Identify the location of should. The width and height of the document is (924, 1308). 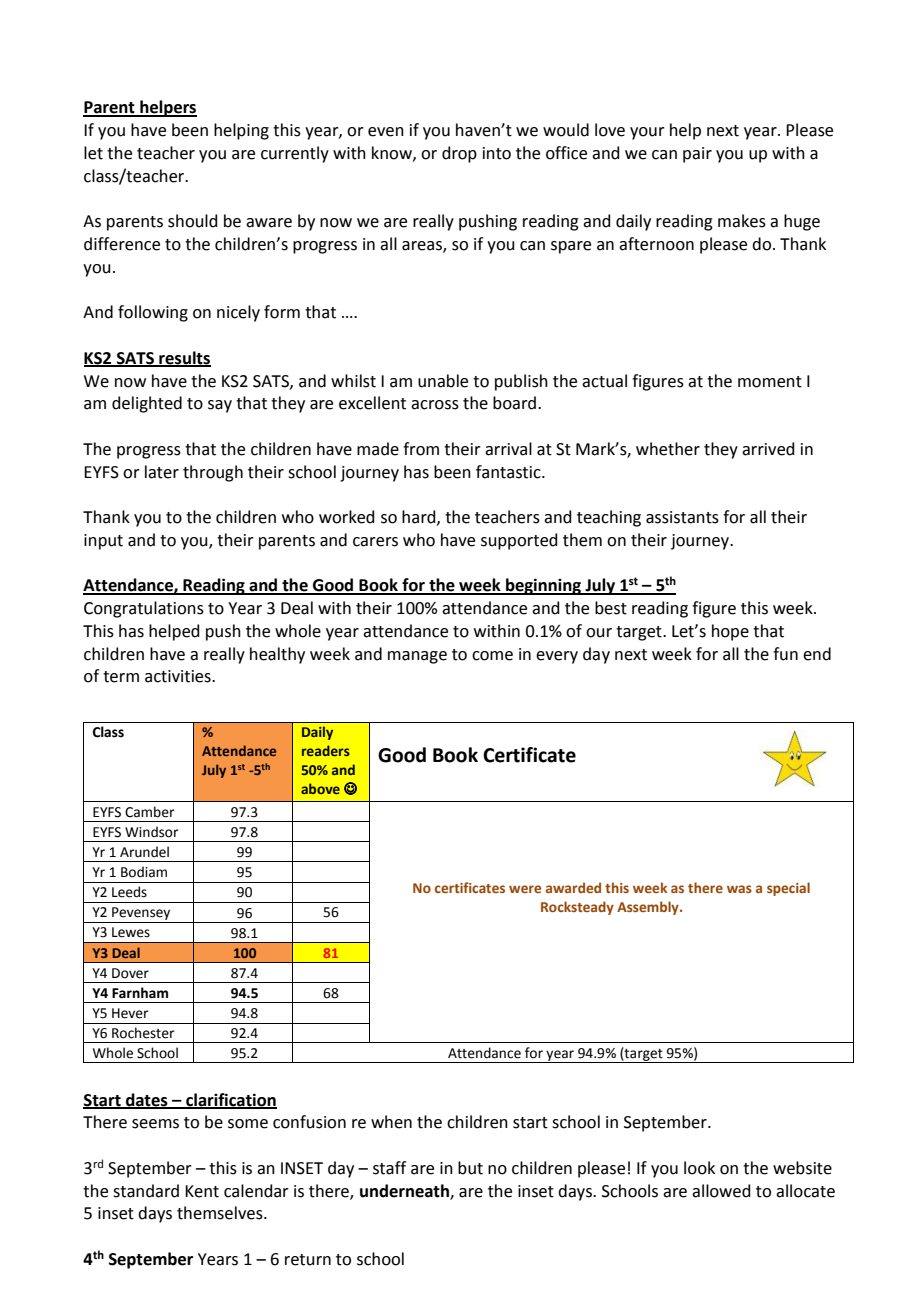
(193, 221).
